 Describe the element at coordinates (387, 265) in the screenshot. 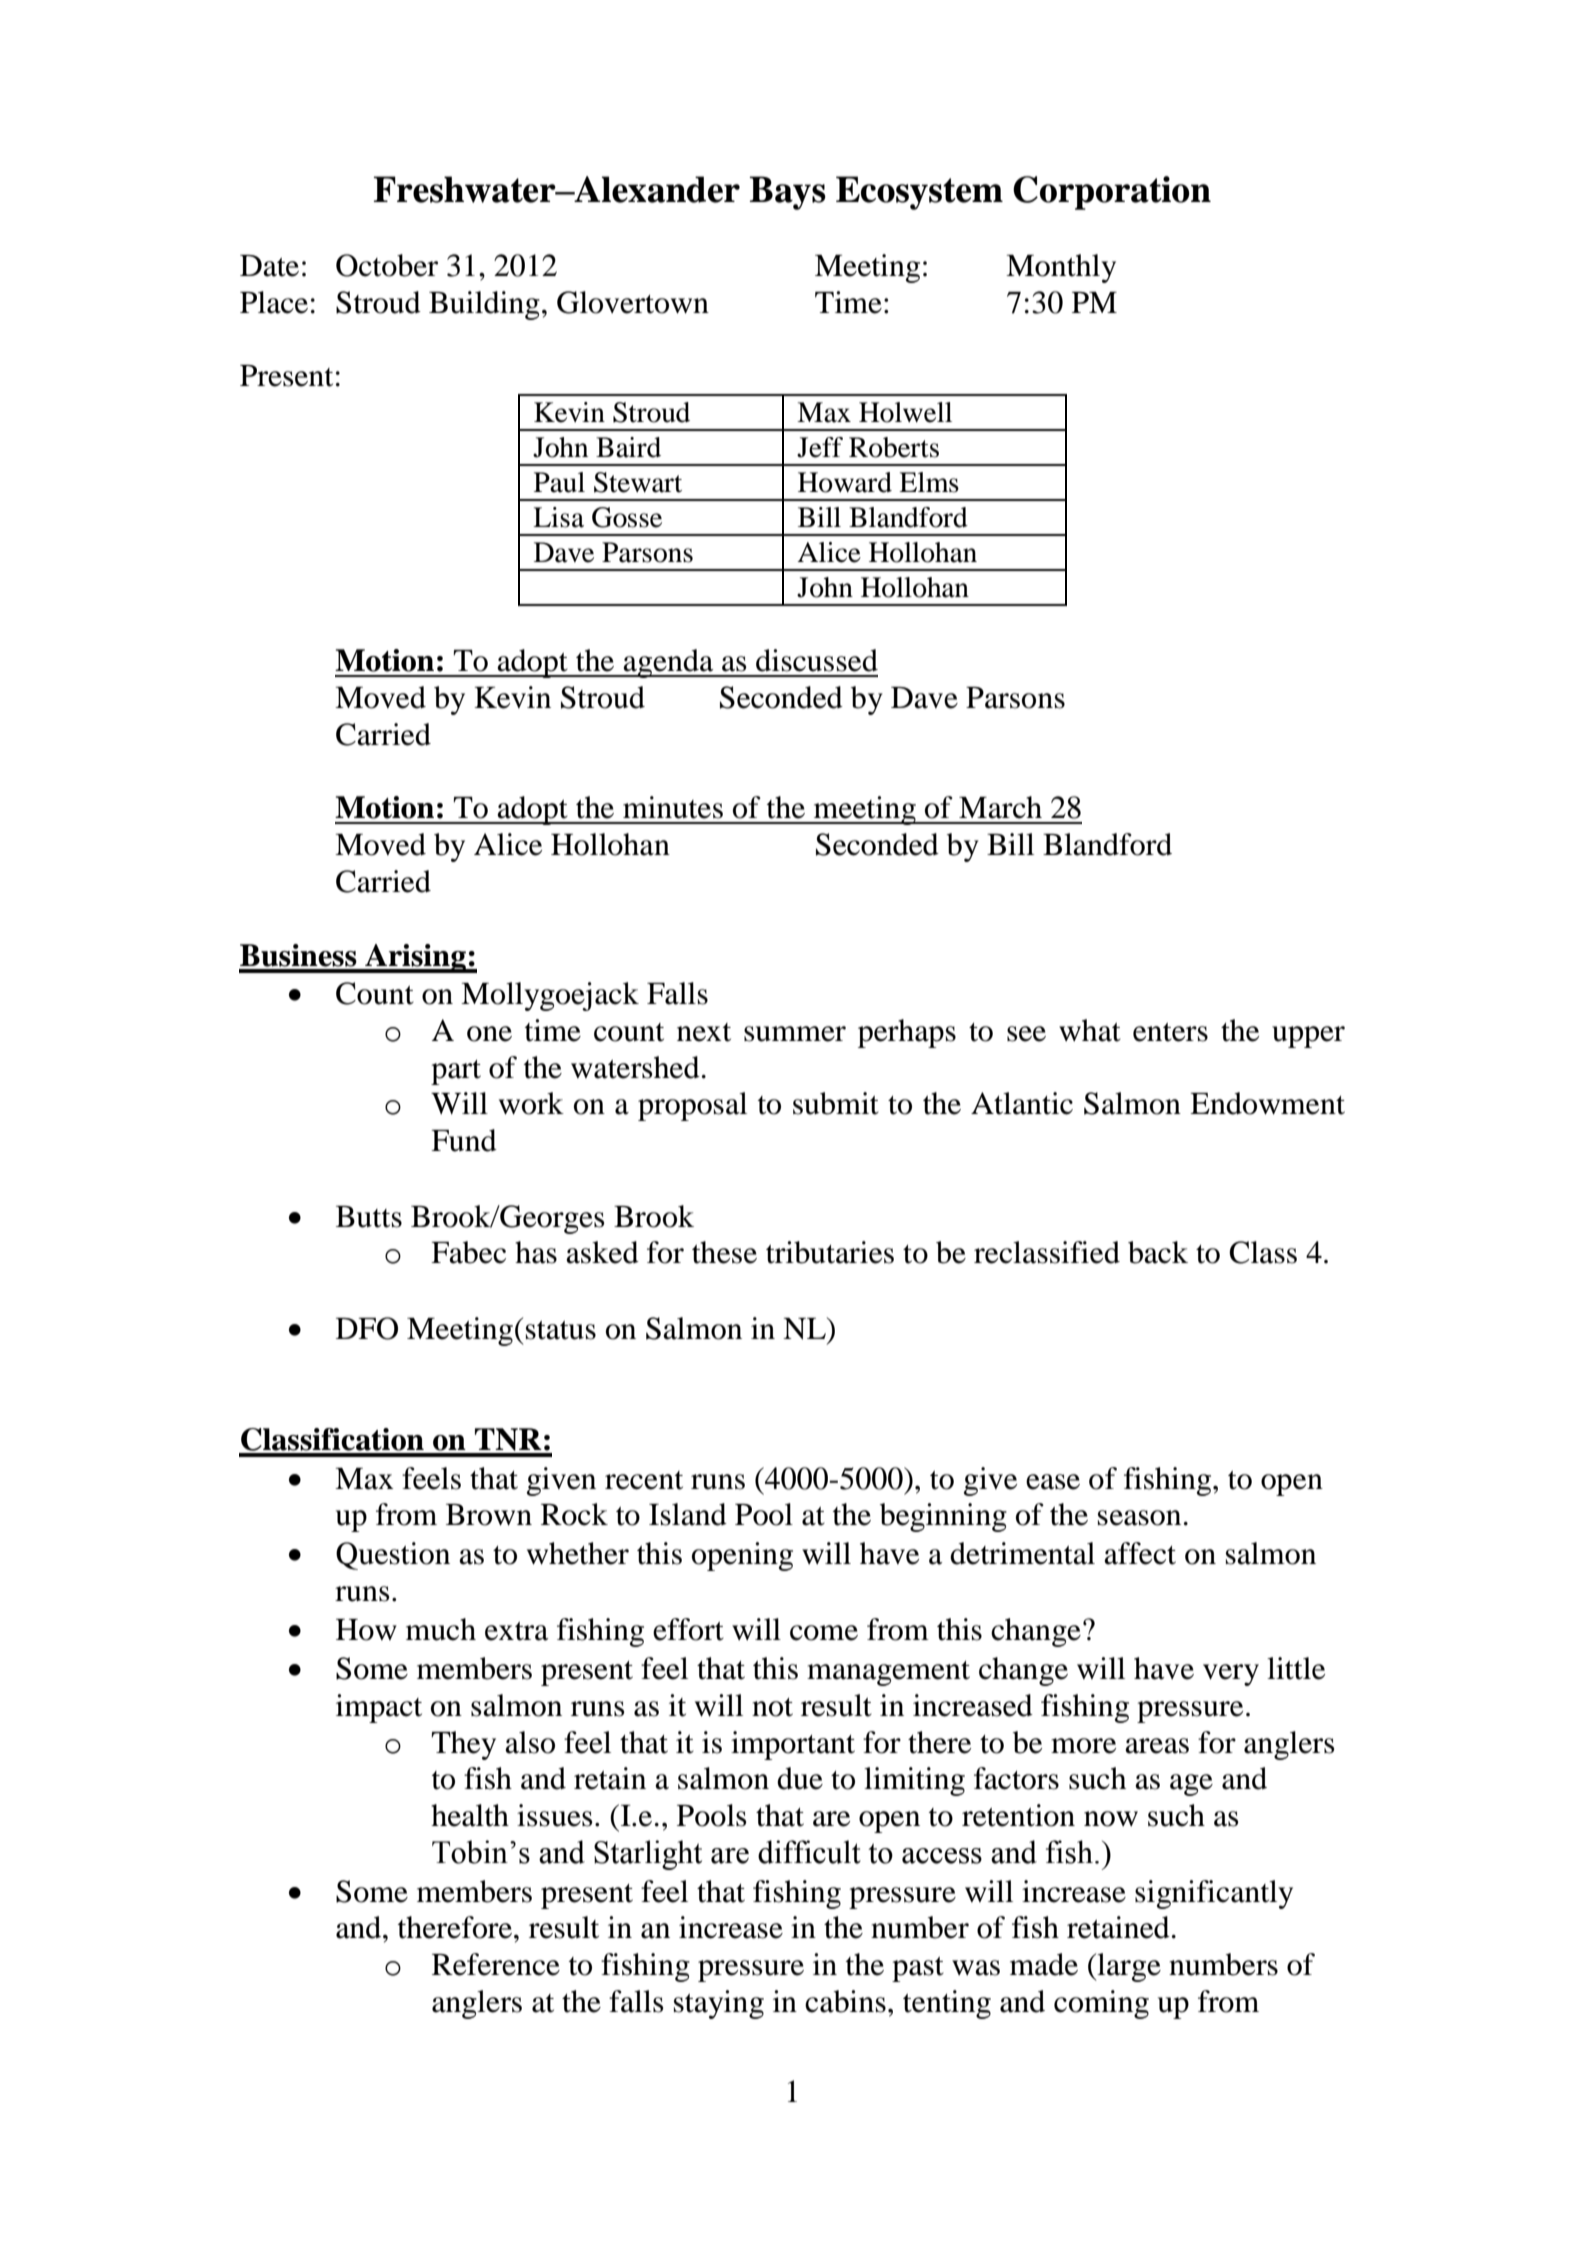

I see `October` at that location.
